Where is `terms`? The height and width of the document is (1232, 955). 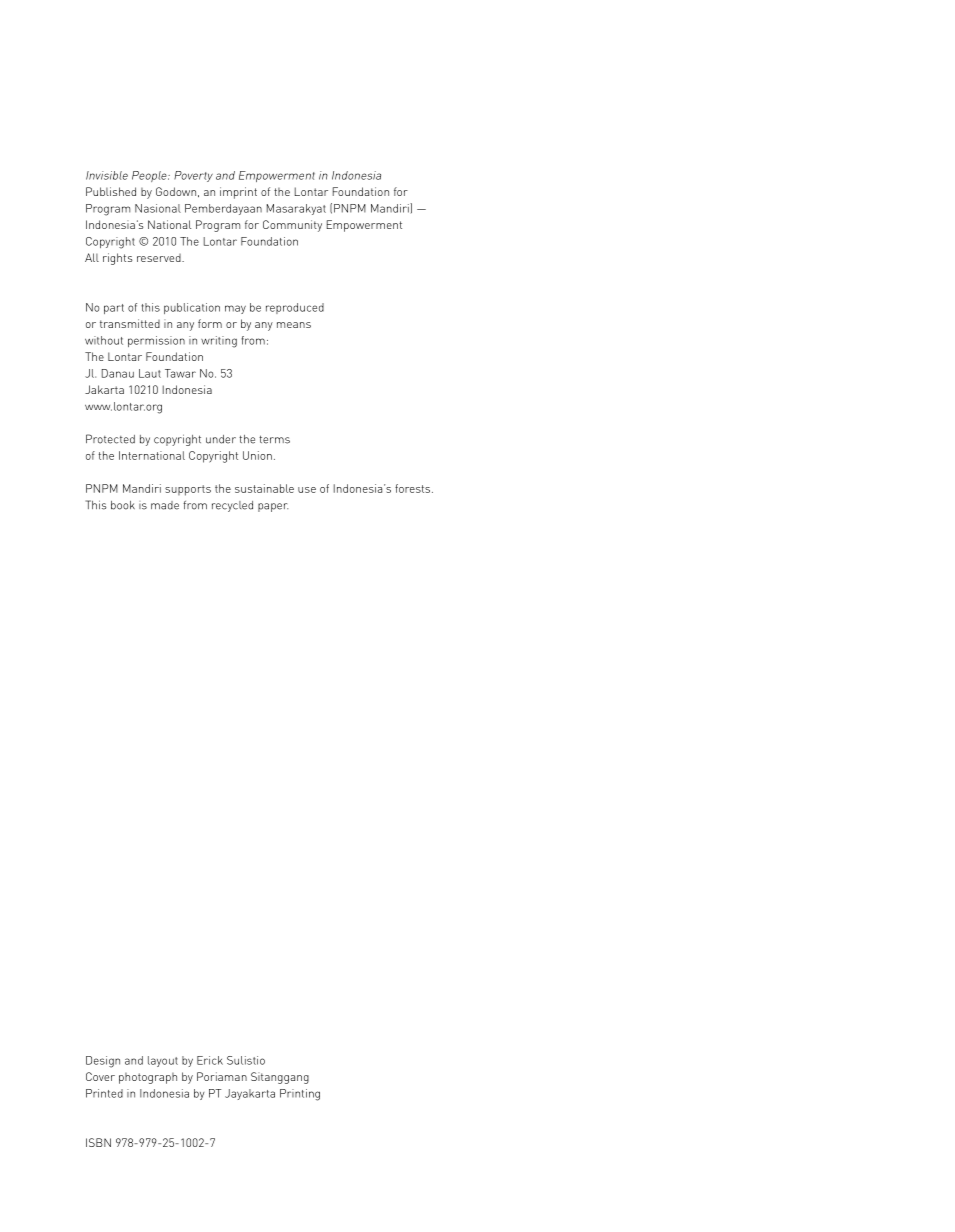 terms is located at coordinates (274, 439).
